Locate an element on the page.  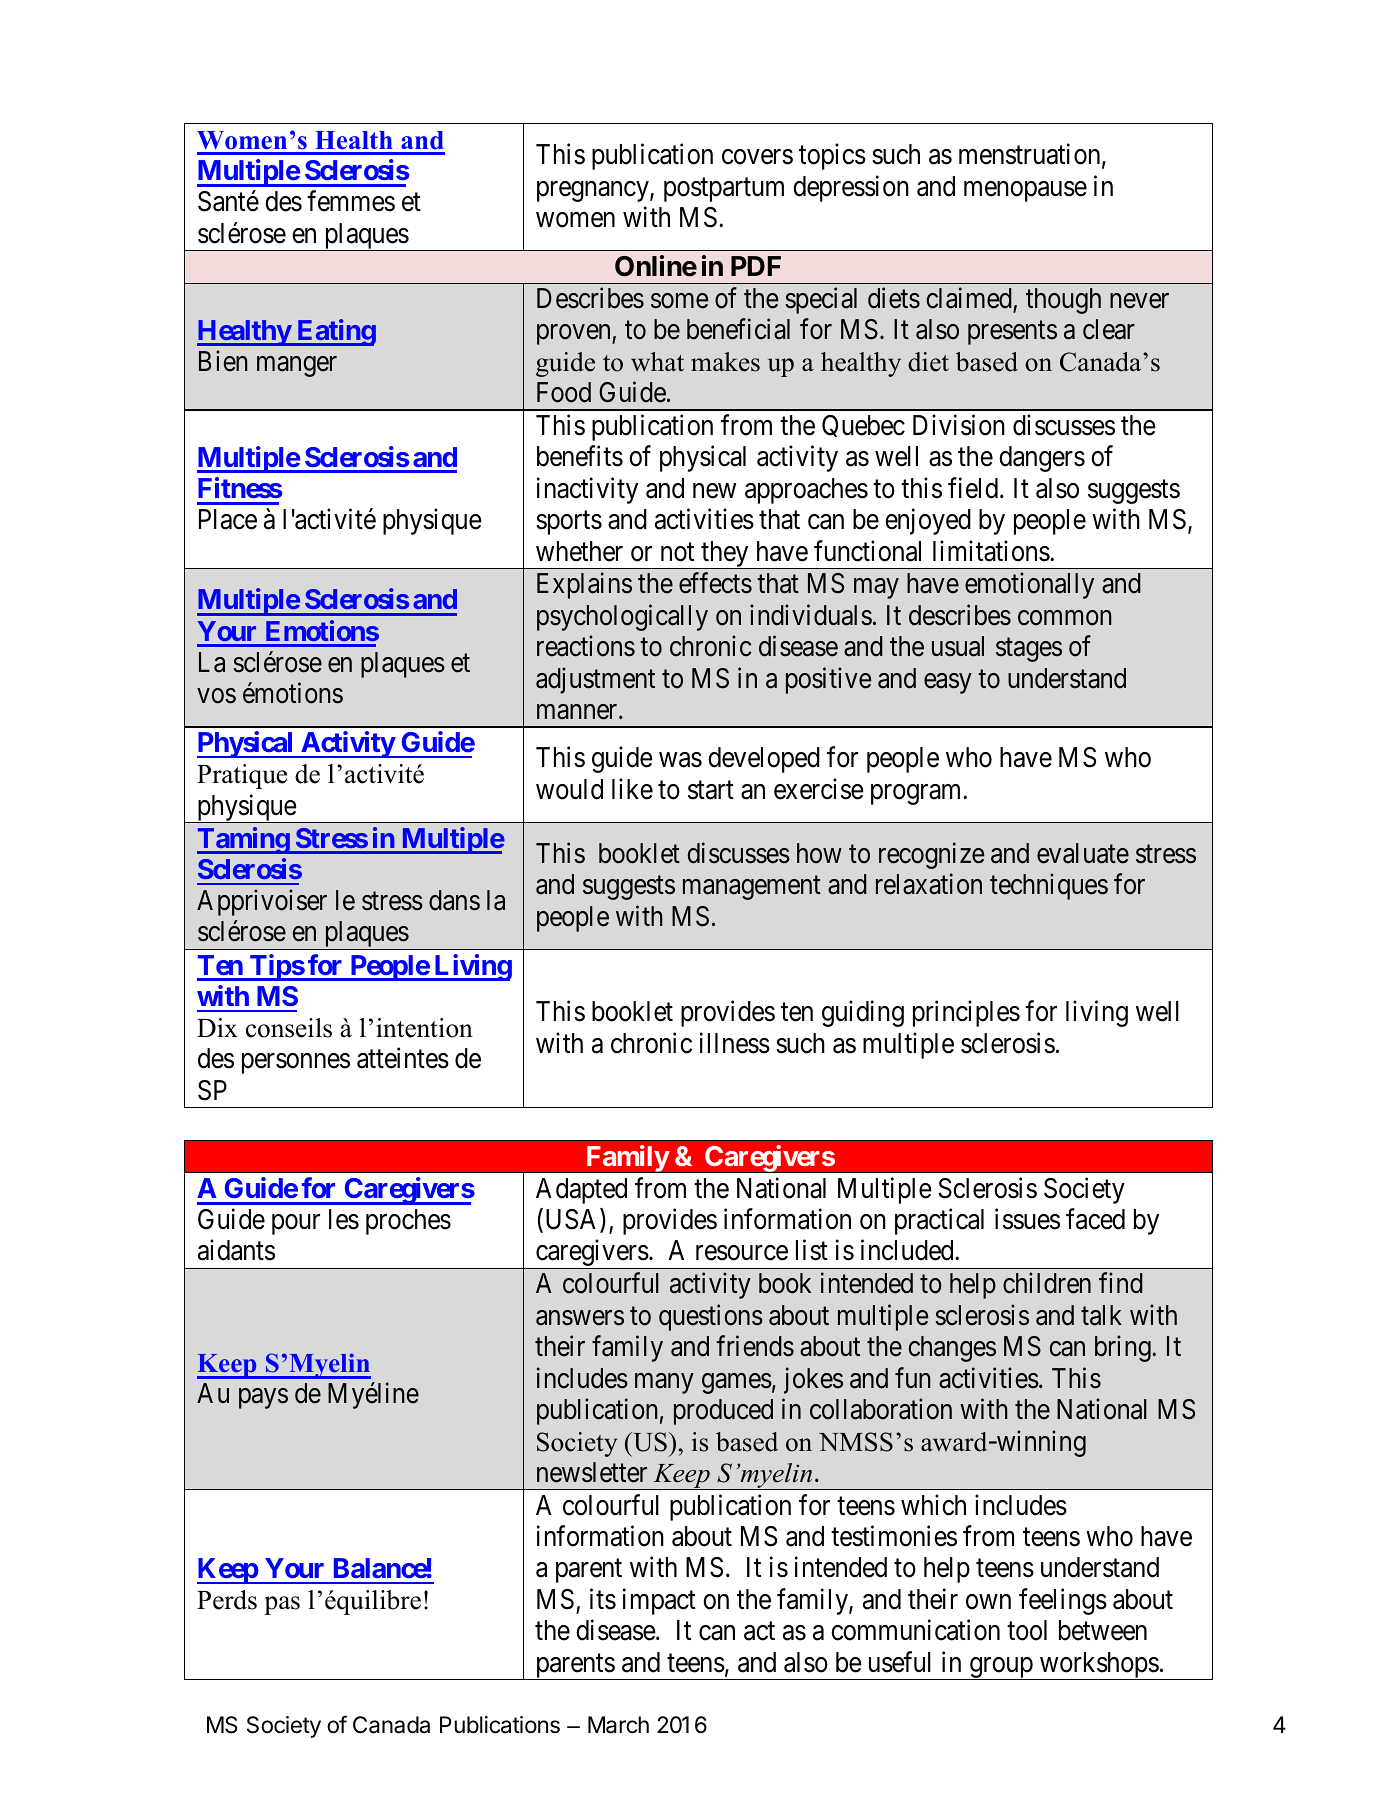
group is located at coordinates (1000, 1668).
